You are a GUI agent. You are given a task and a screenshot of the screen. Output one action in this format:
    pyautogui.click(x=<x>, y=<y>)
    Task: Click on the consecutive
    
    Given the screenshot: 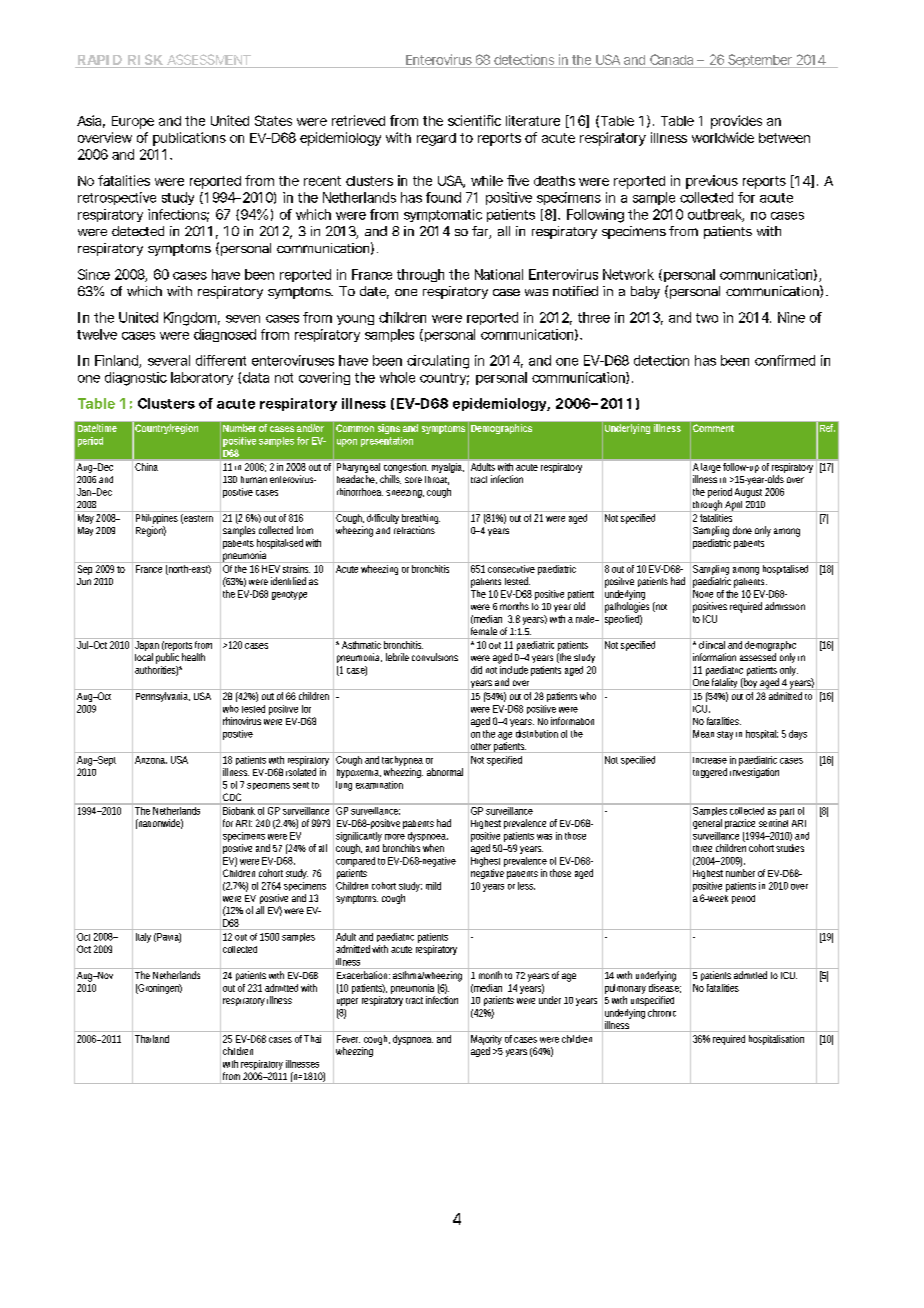 What is the action you would take?
    pyautogui.click(x=511, y=569)
